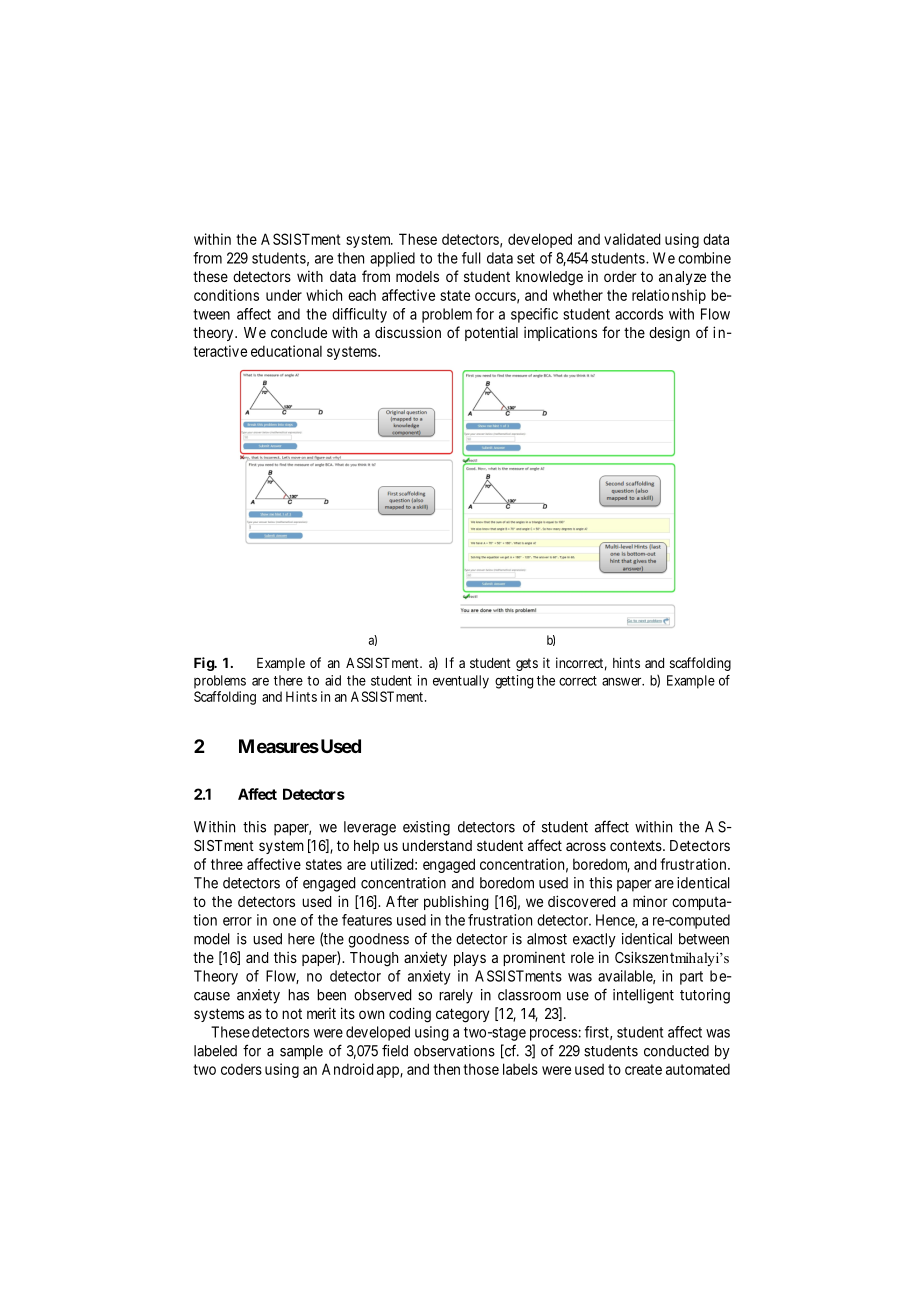 Image resolution: width=924 pixels, height=1308 pixels. What do you see at coordinates (527, 664) in the document?
I see `gets` at bounding box center [527, 664].
